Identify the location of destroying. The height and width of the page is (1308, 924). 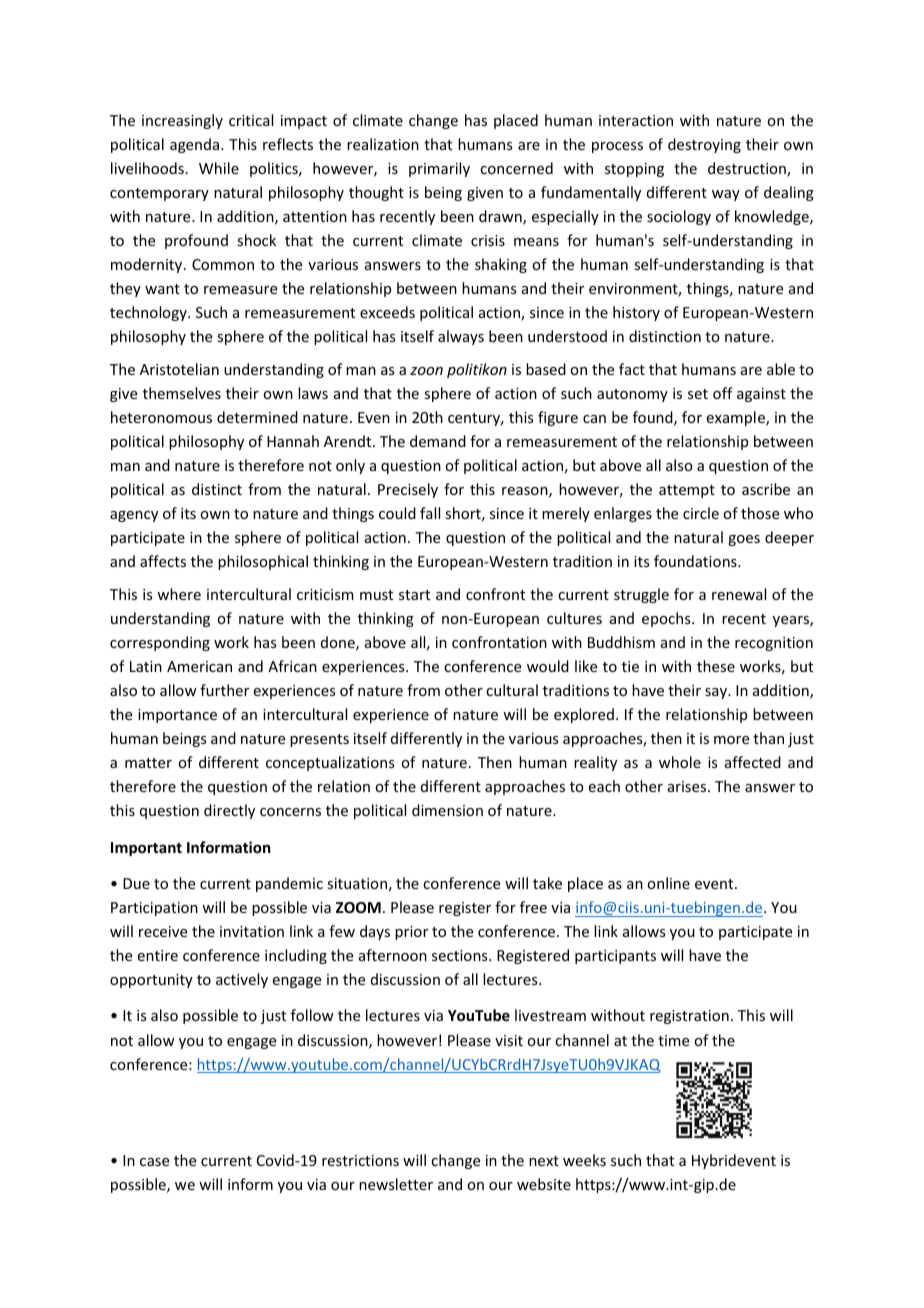
(704, 145).
